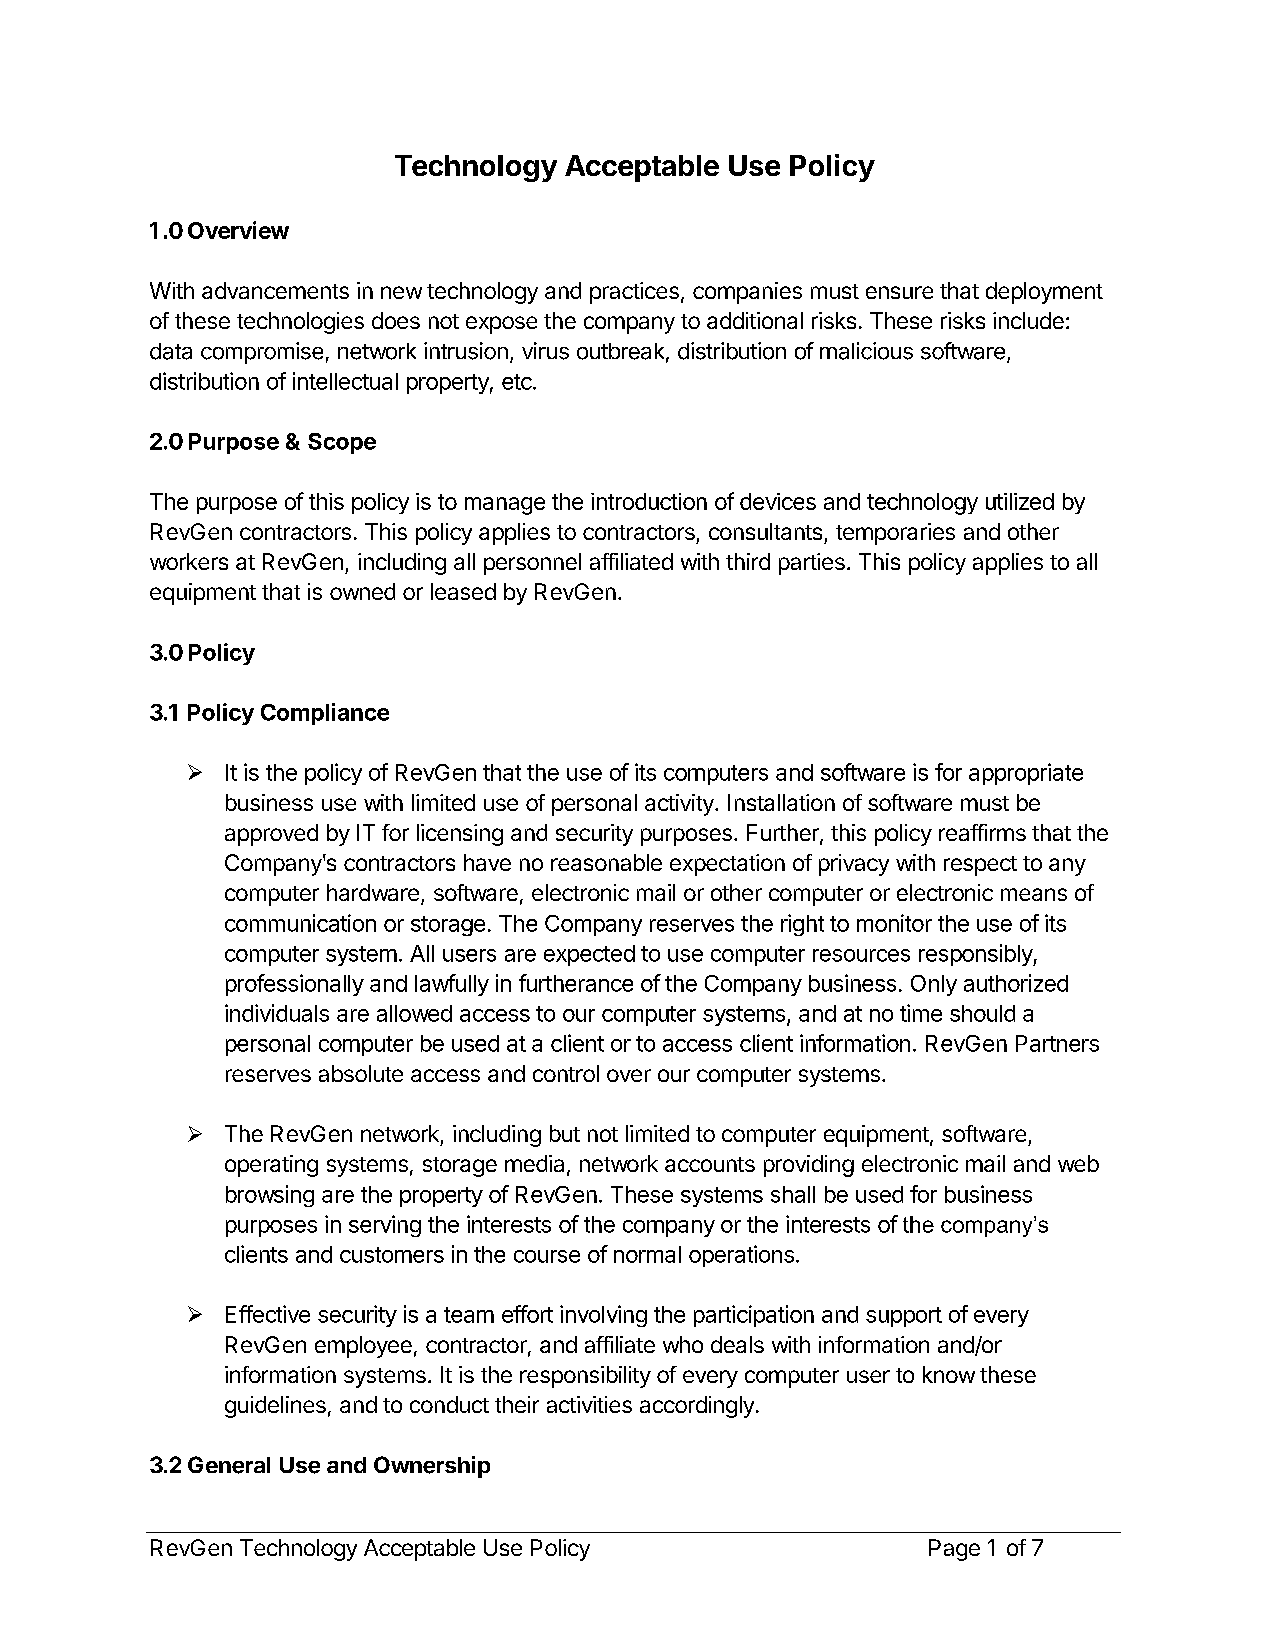 The width and height of the image is (1267, 1639). I want to click on web, so click(1078, 1163).
